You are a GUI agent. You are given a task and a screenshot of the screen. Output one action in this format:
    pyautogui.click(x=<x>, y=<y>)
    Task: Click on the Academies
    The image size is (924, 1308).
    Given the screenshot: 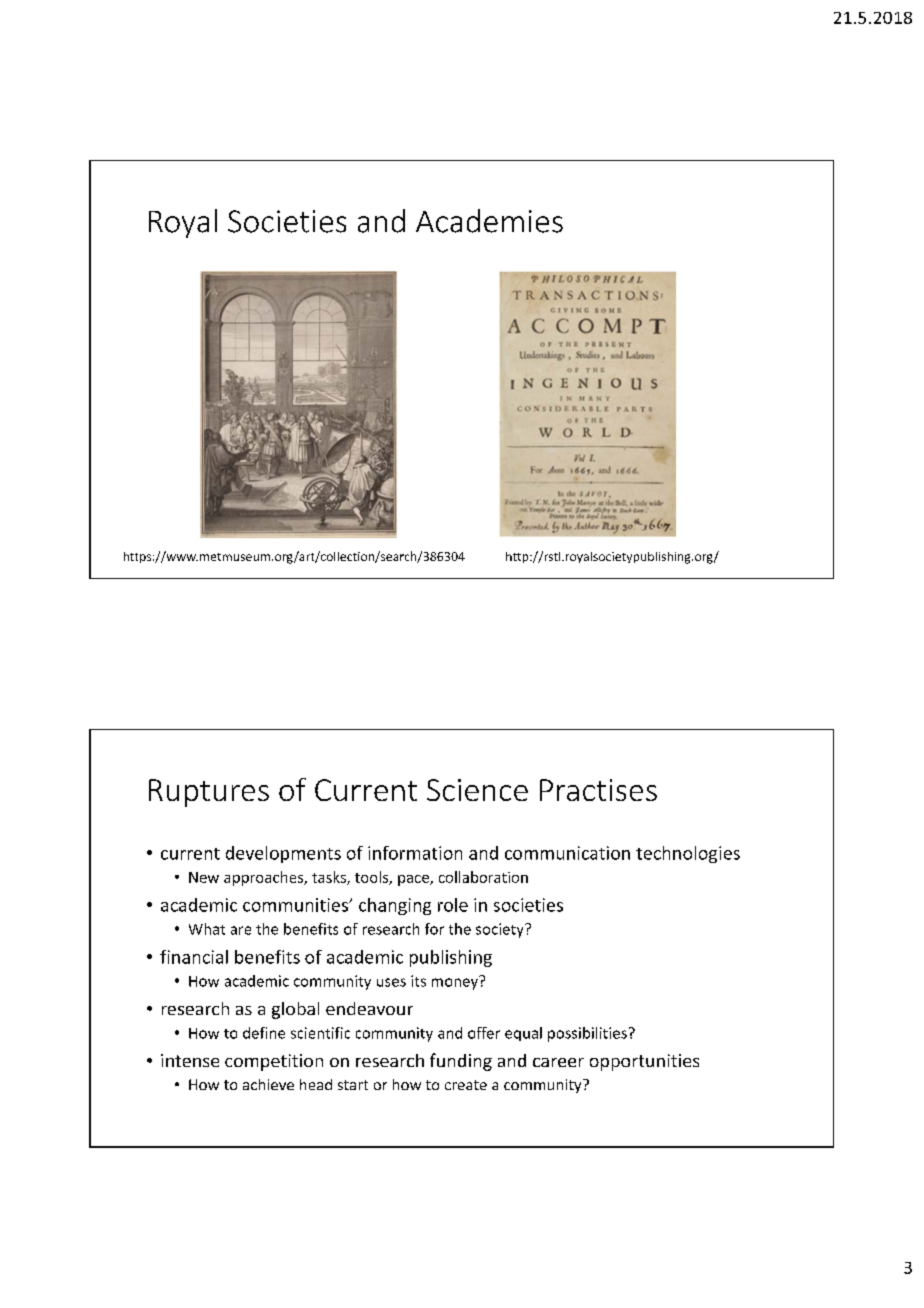 What is the action you would take?
    pyautogui.click(x=489, y=221)
